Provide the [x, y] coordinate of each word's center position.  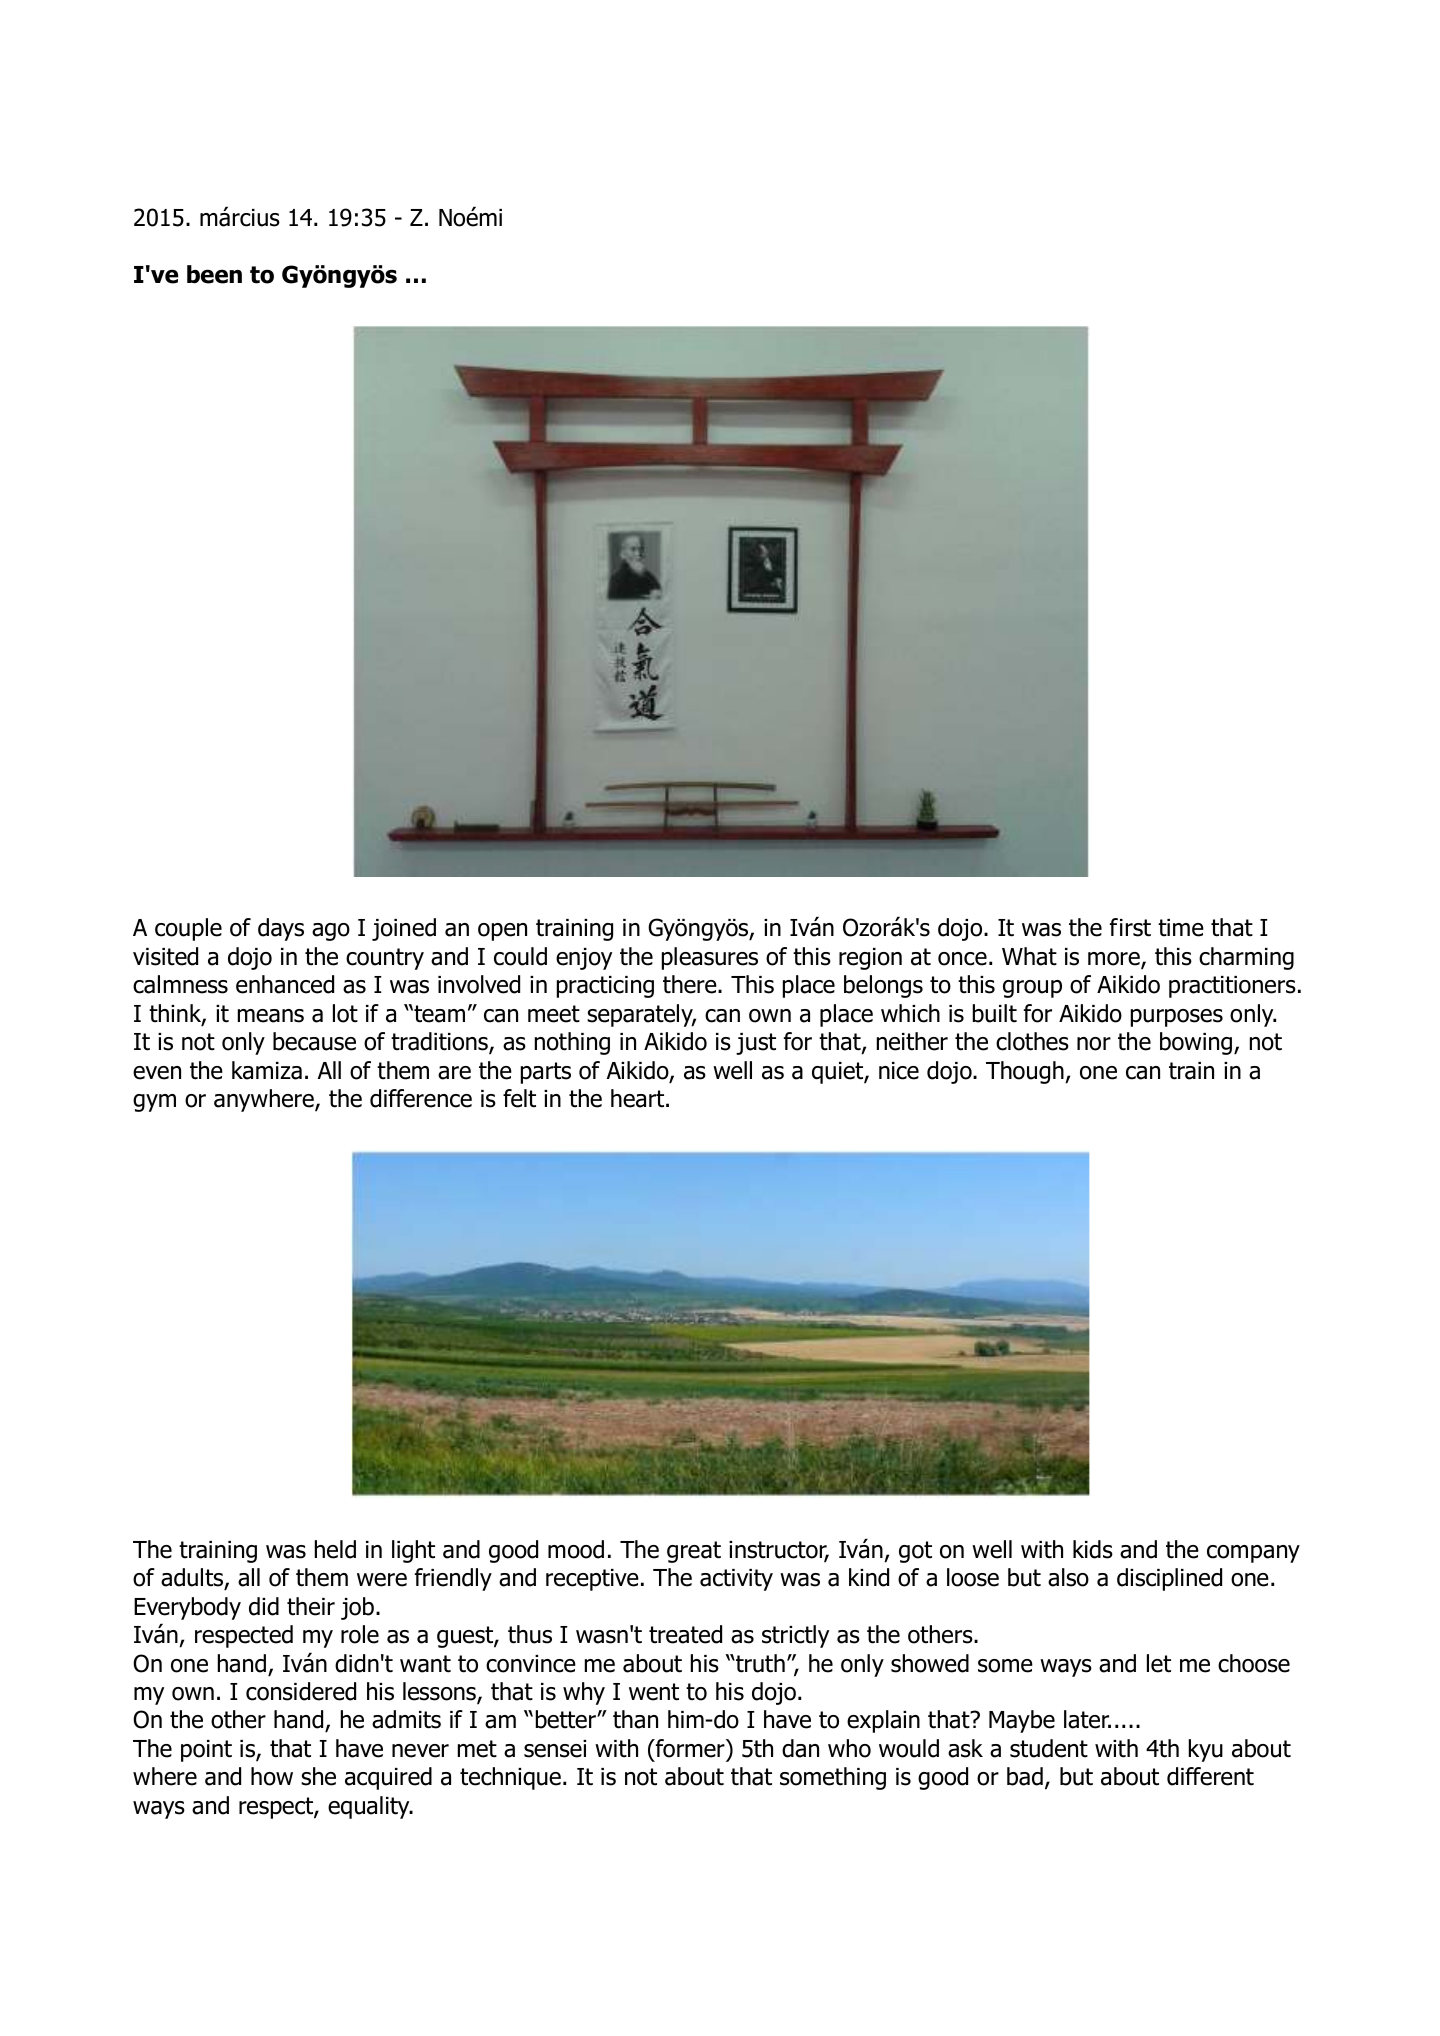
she [318, 1776]
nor [1094, 1044]
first [1130, 927]
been [214, 274]
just [756, 1044]
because [314, 1041]
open [502, 932]
